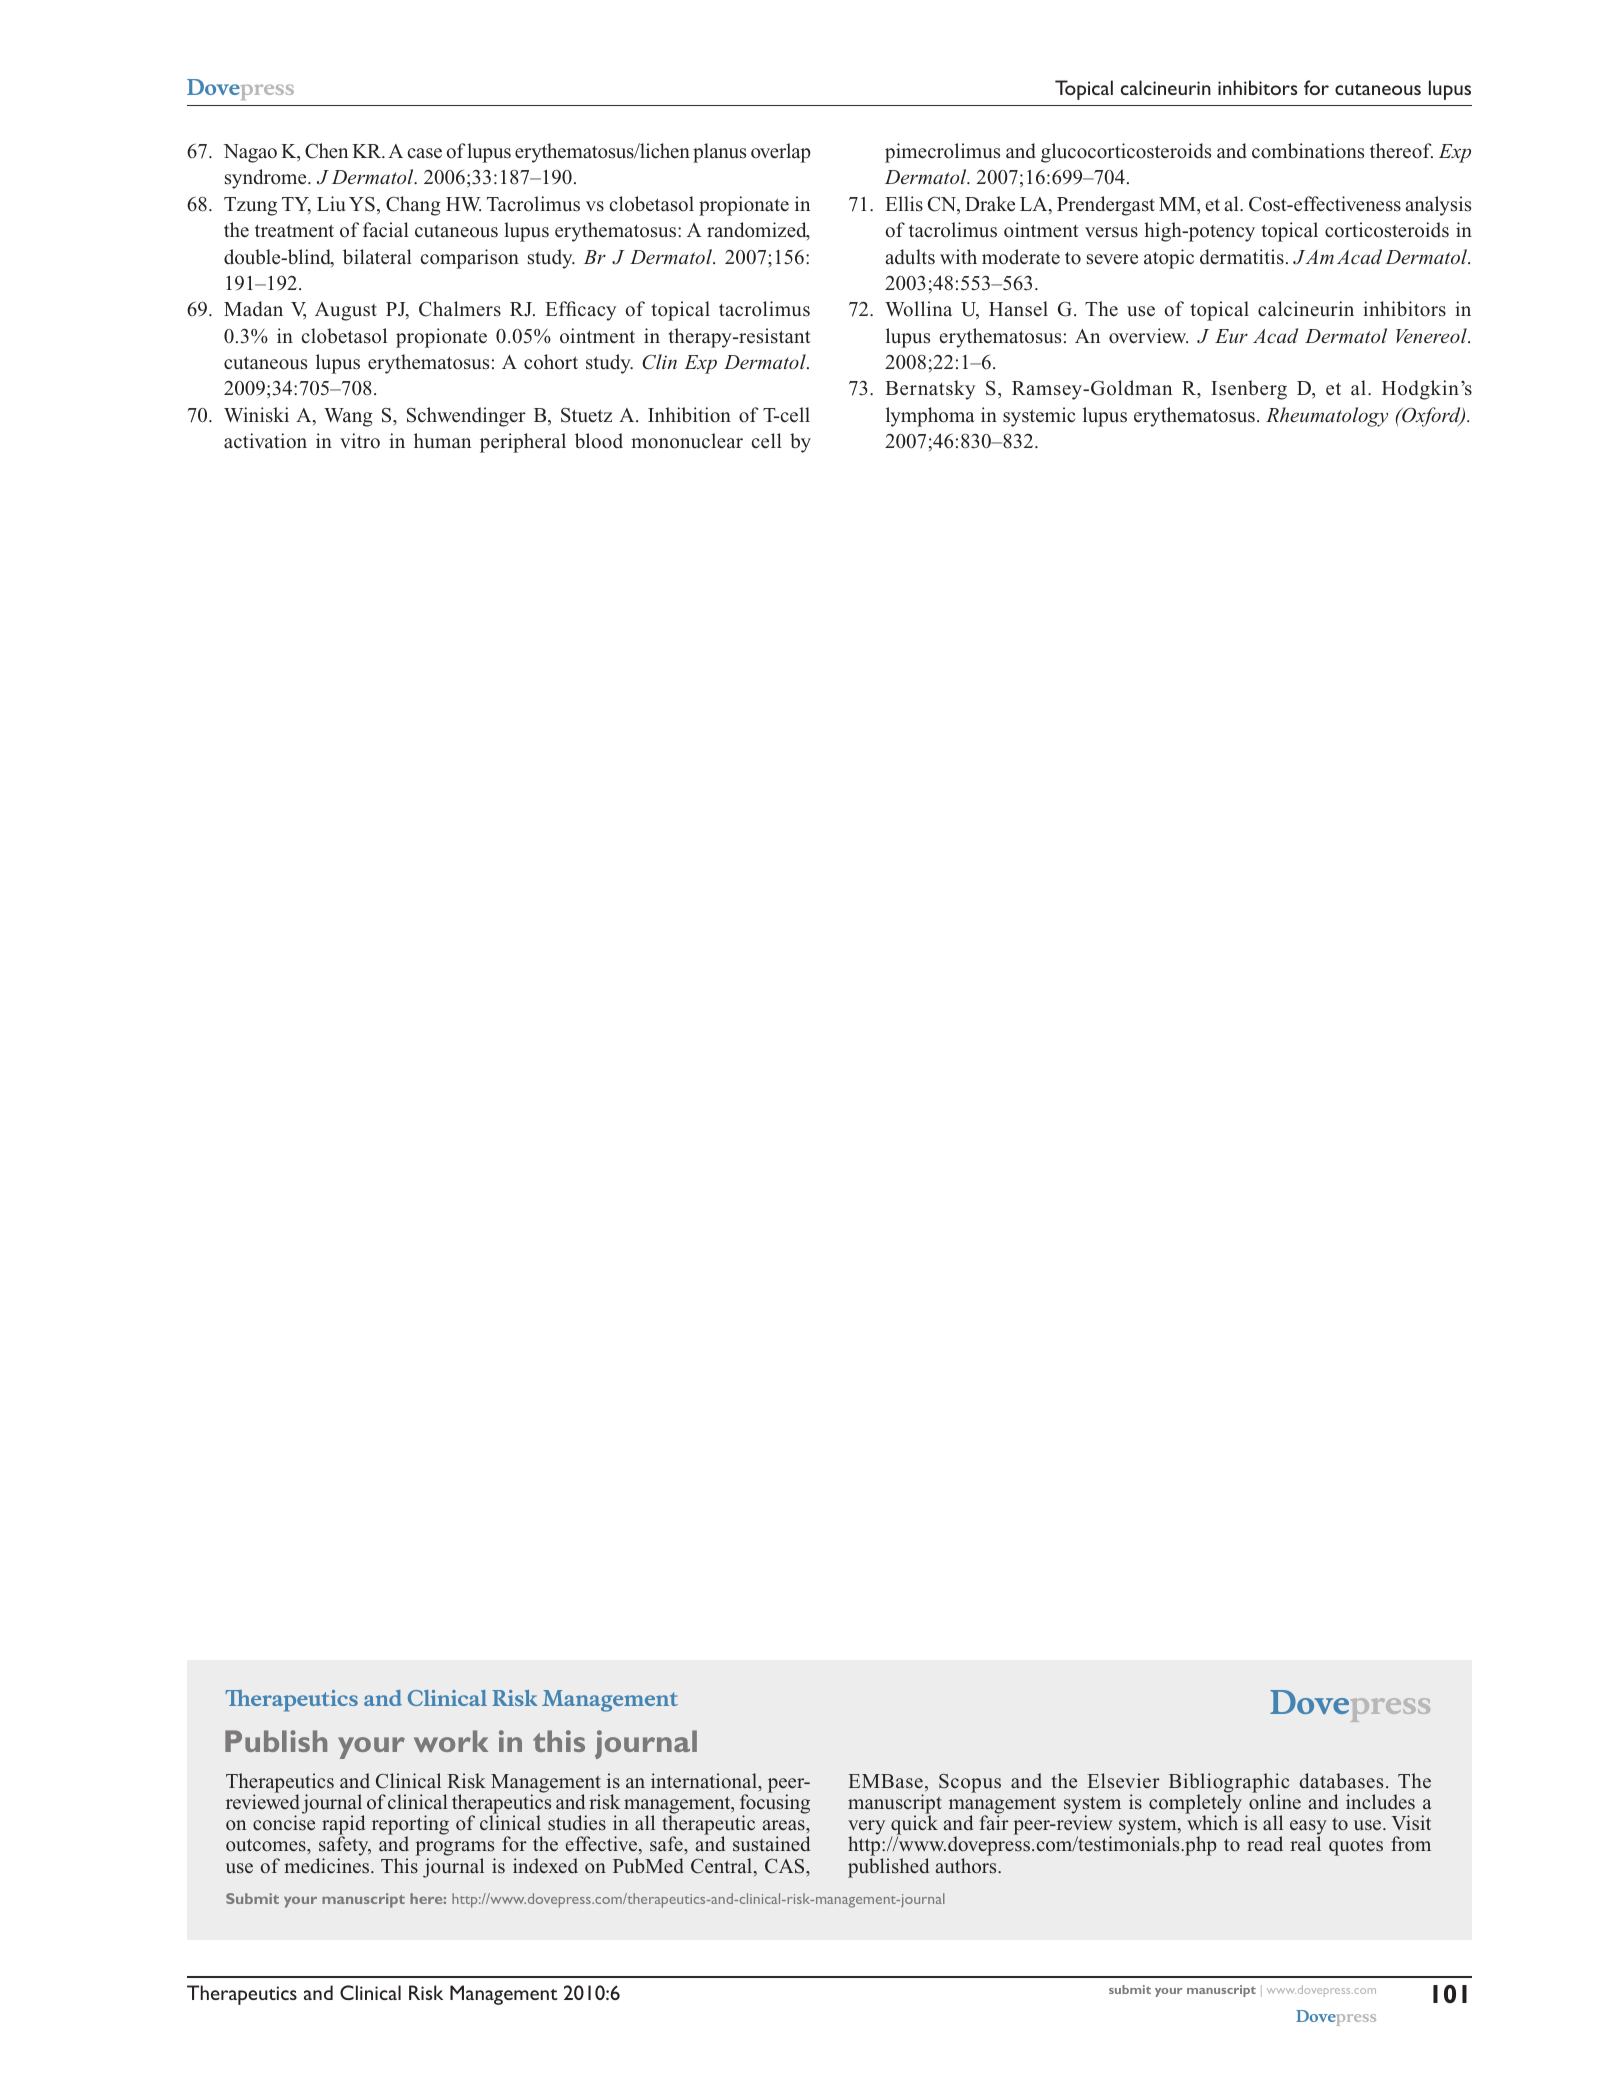 The image size is (1614, 2089). I want to click on mononuclear, so click(687, 441).
